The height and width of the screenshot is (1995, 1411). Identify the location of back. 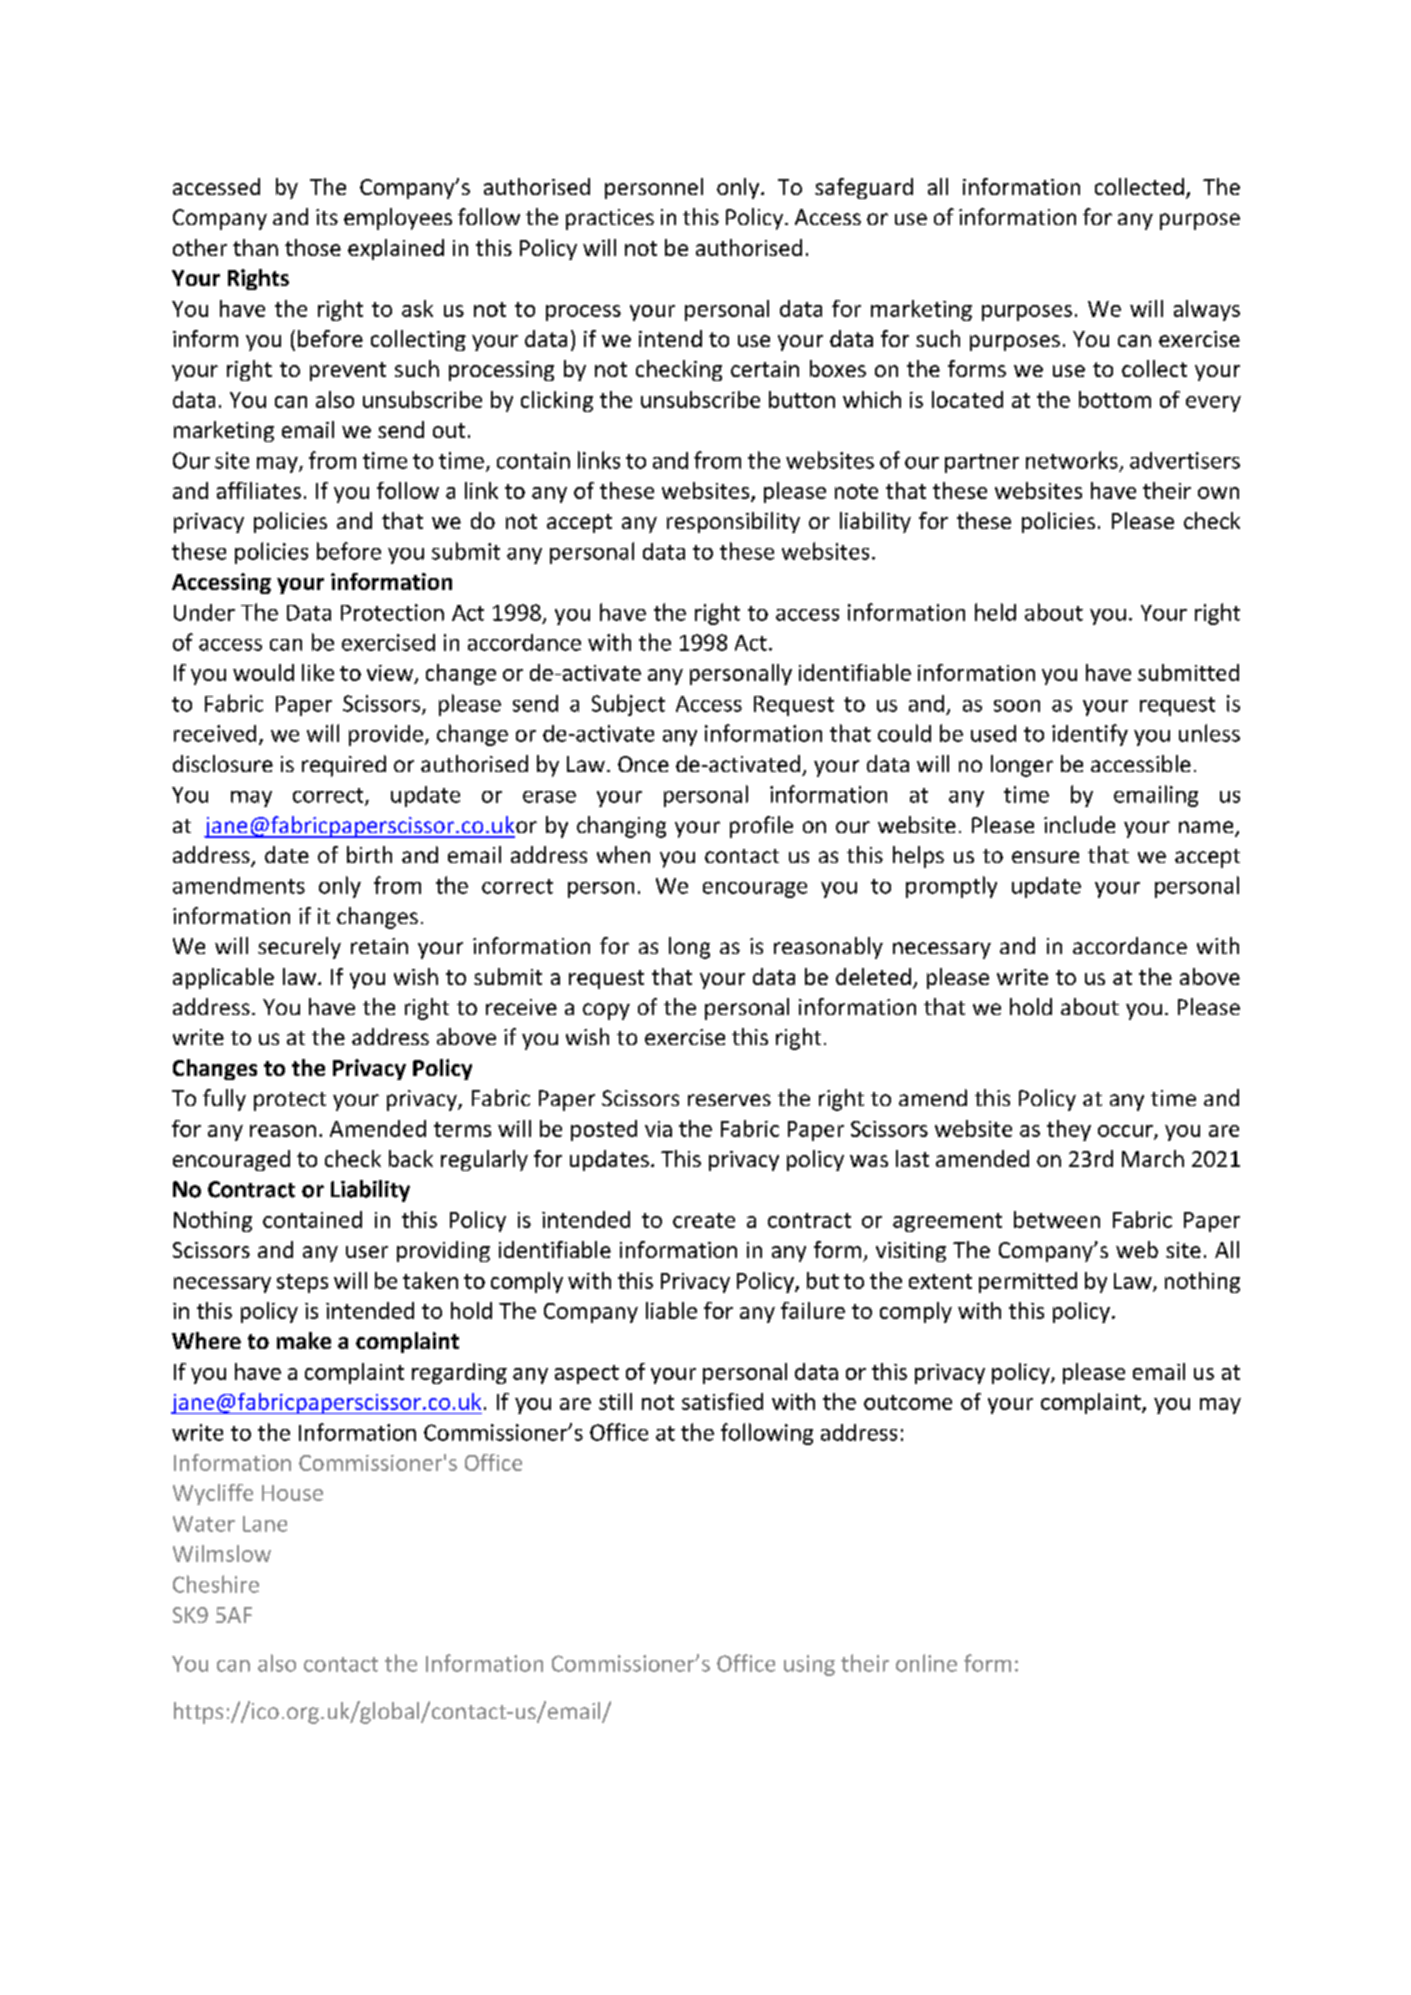
(411, 1158).
